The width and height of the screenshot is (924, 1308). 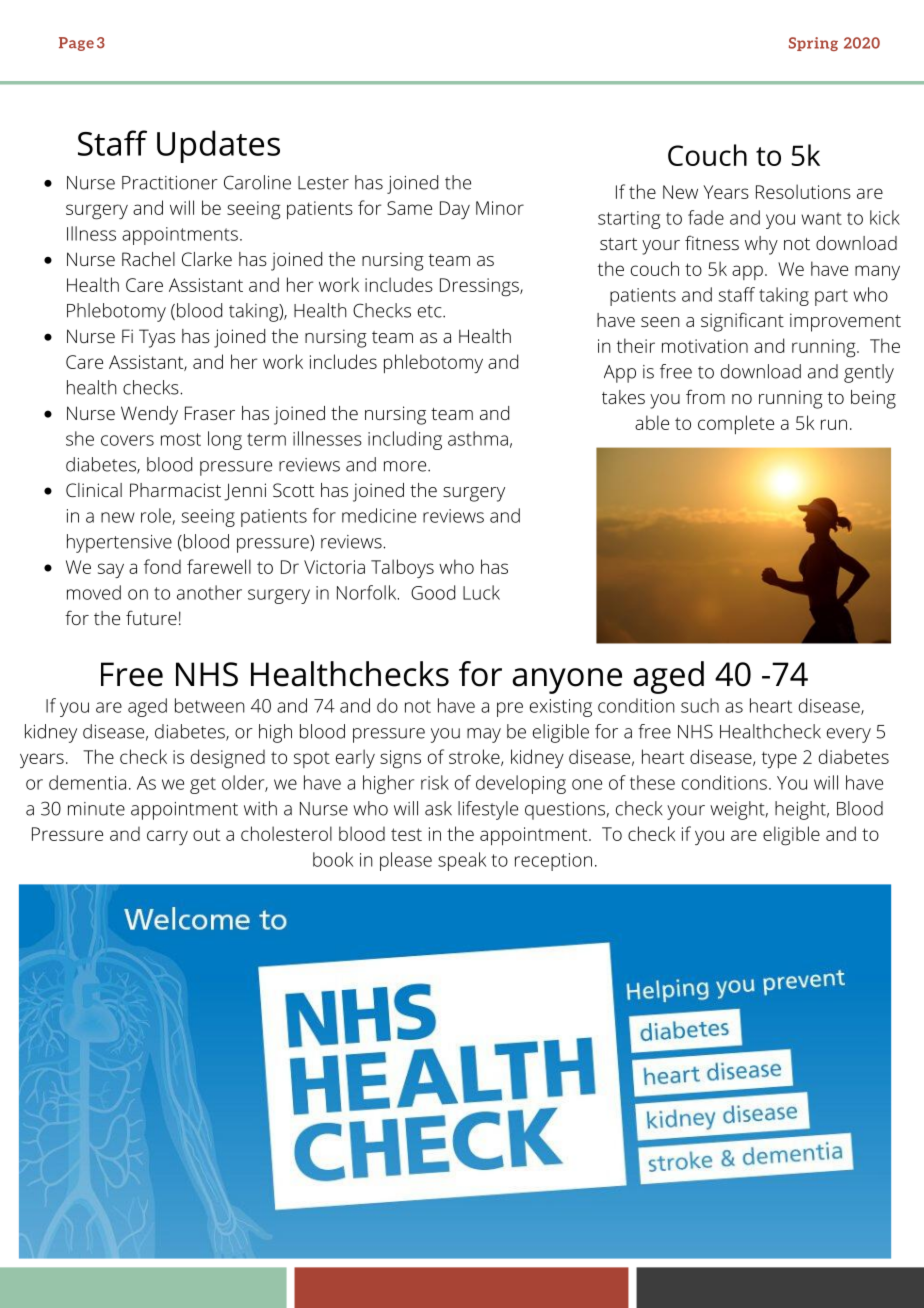 I want to click on significant, so click(x=742, y=322).
